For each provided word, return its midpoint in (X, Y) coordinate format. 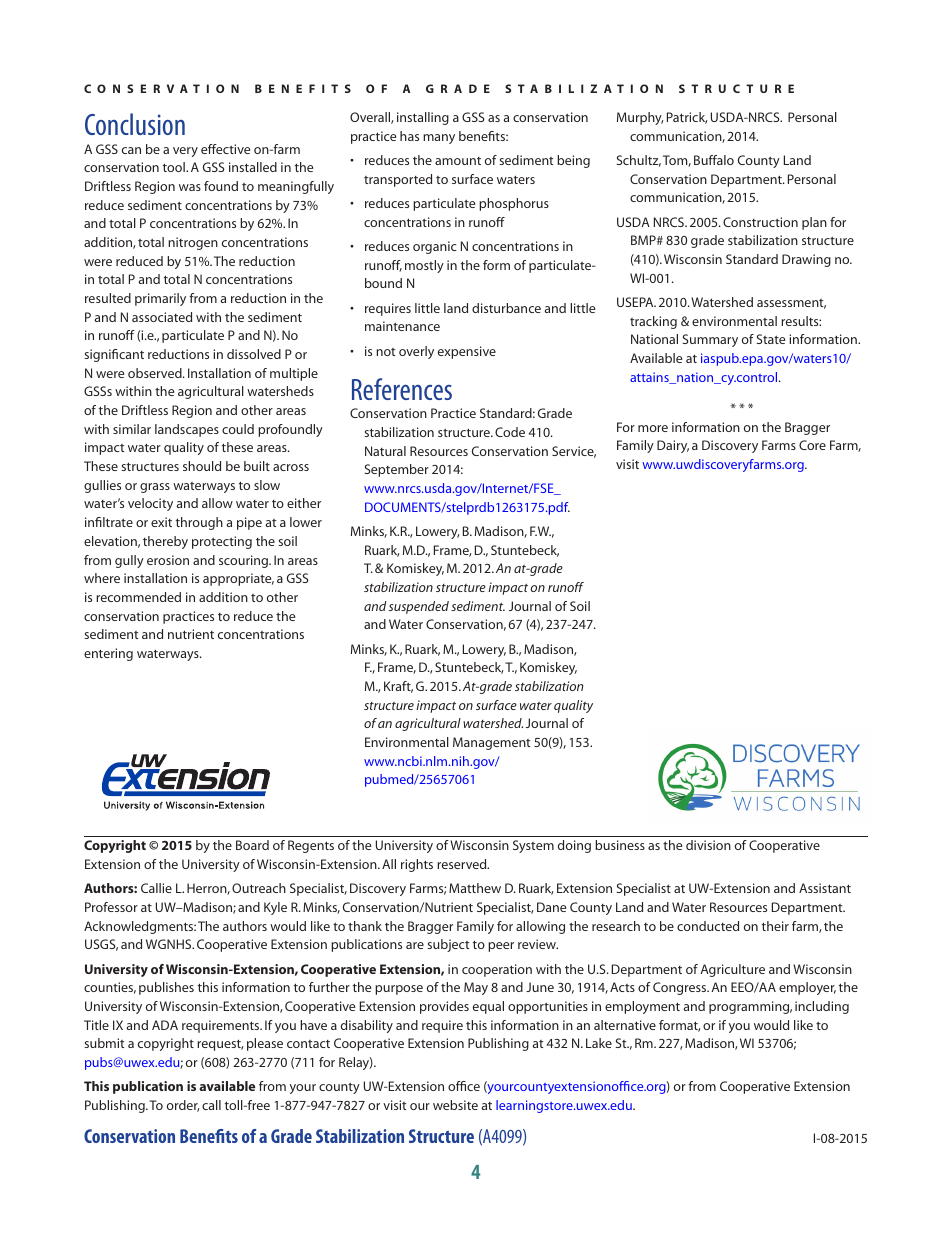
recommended (138, 597)
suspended (419, 607)
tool (175, 167)
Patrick (687, 118)
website (455, 1105)
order (183, 1106)
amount (458, 161)
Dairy (673, 446)
